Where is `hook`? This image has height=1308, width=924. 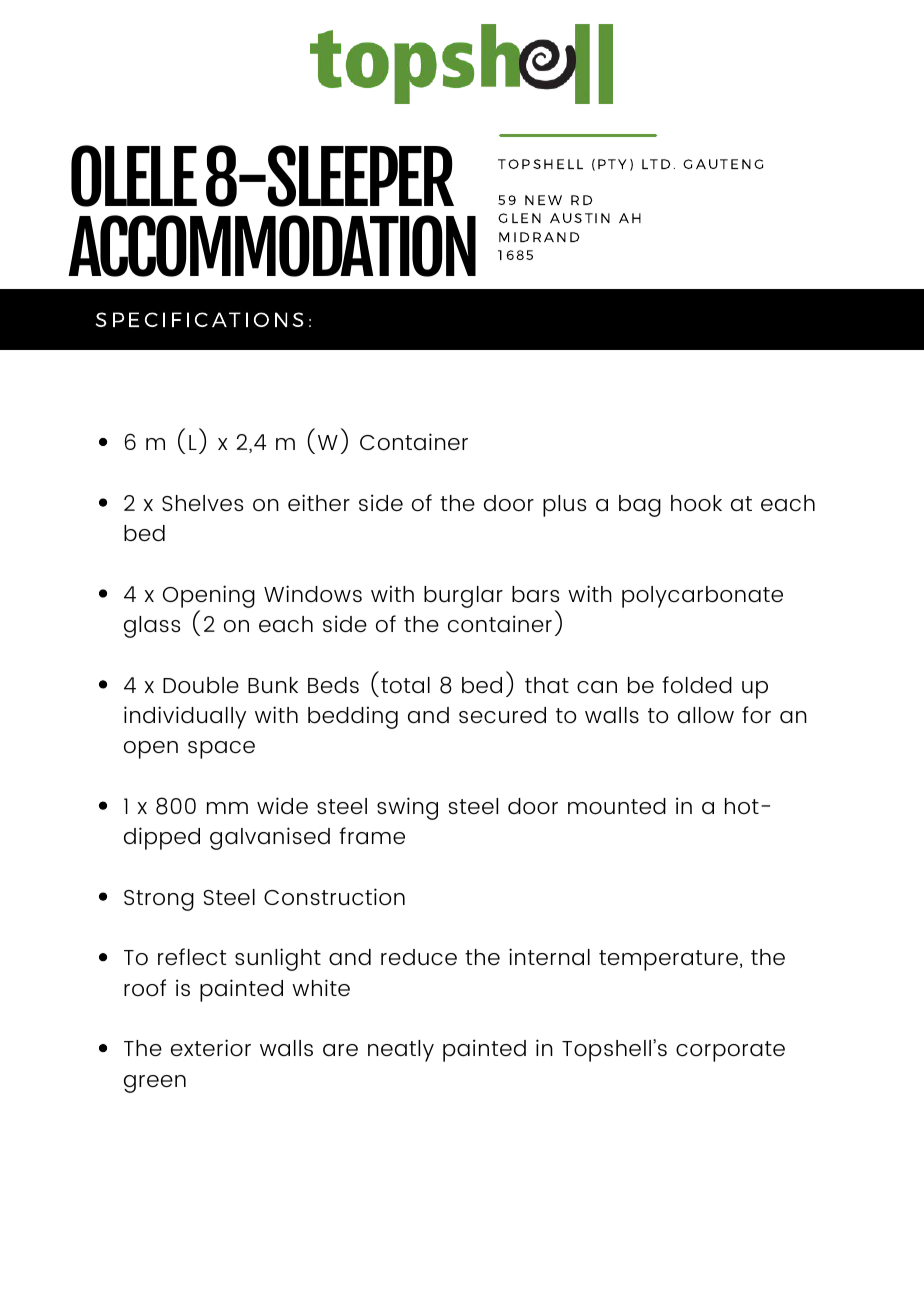 hook is located at coordinates (696, 503).
